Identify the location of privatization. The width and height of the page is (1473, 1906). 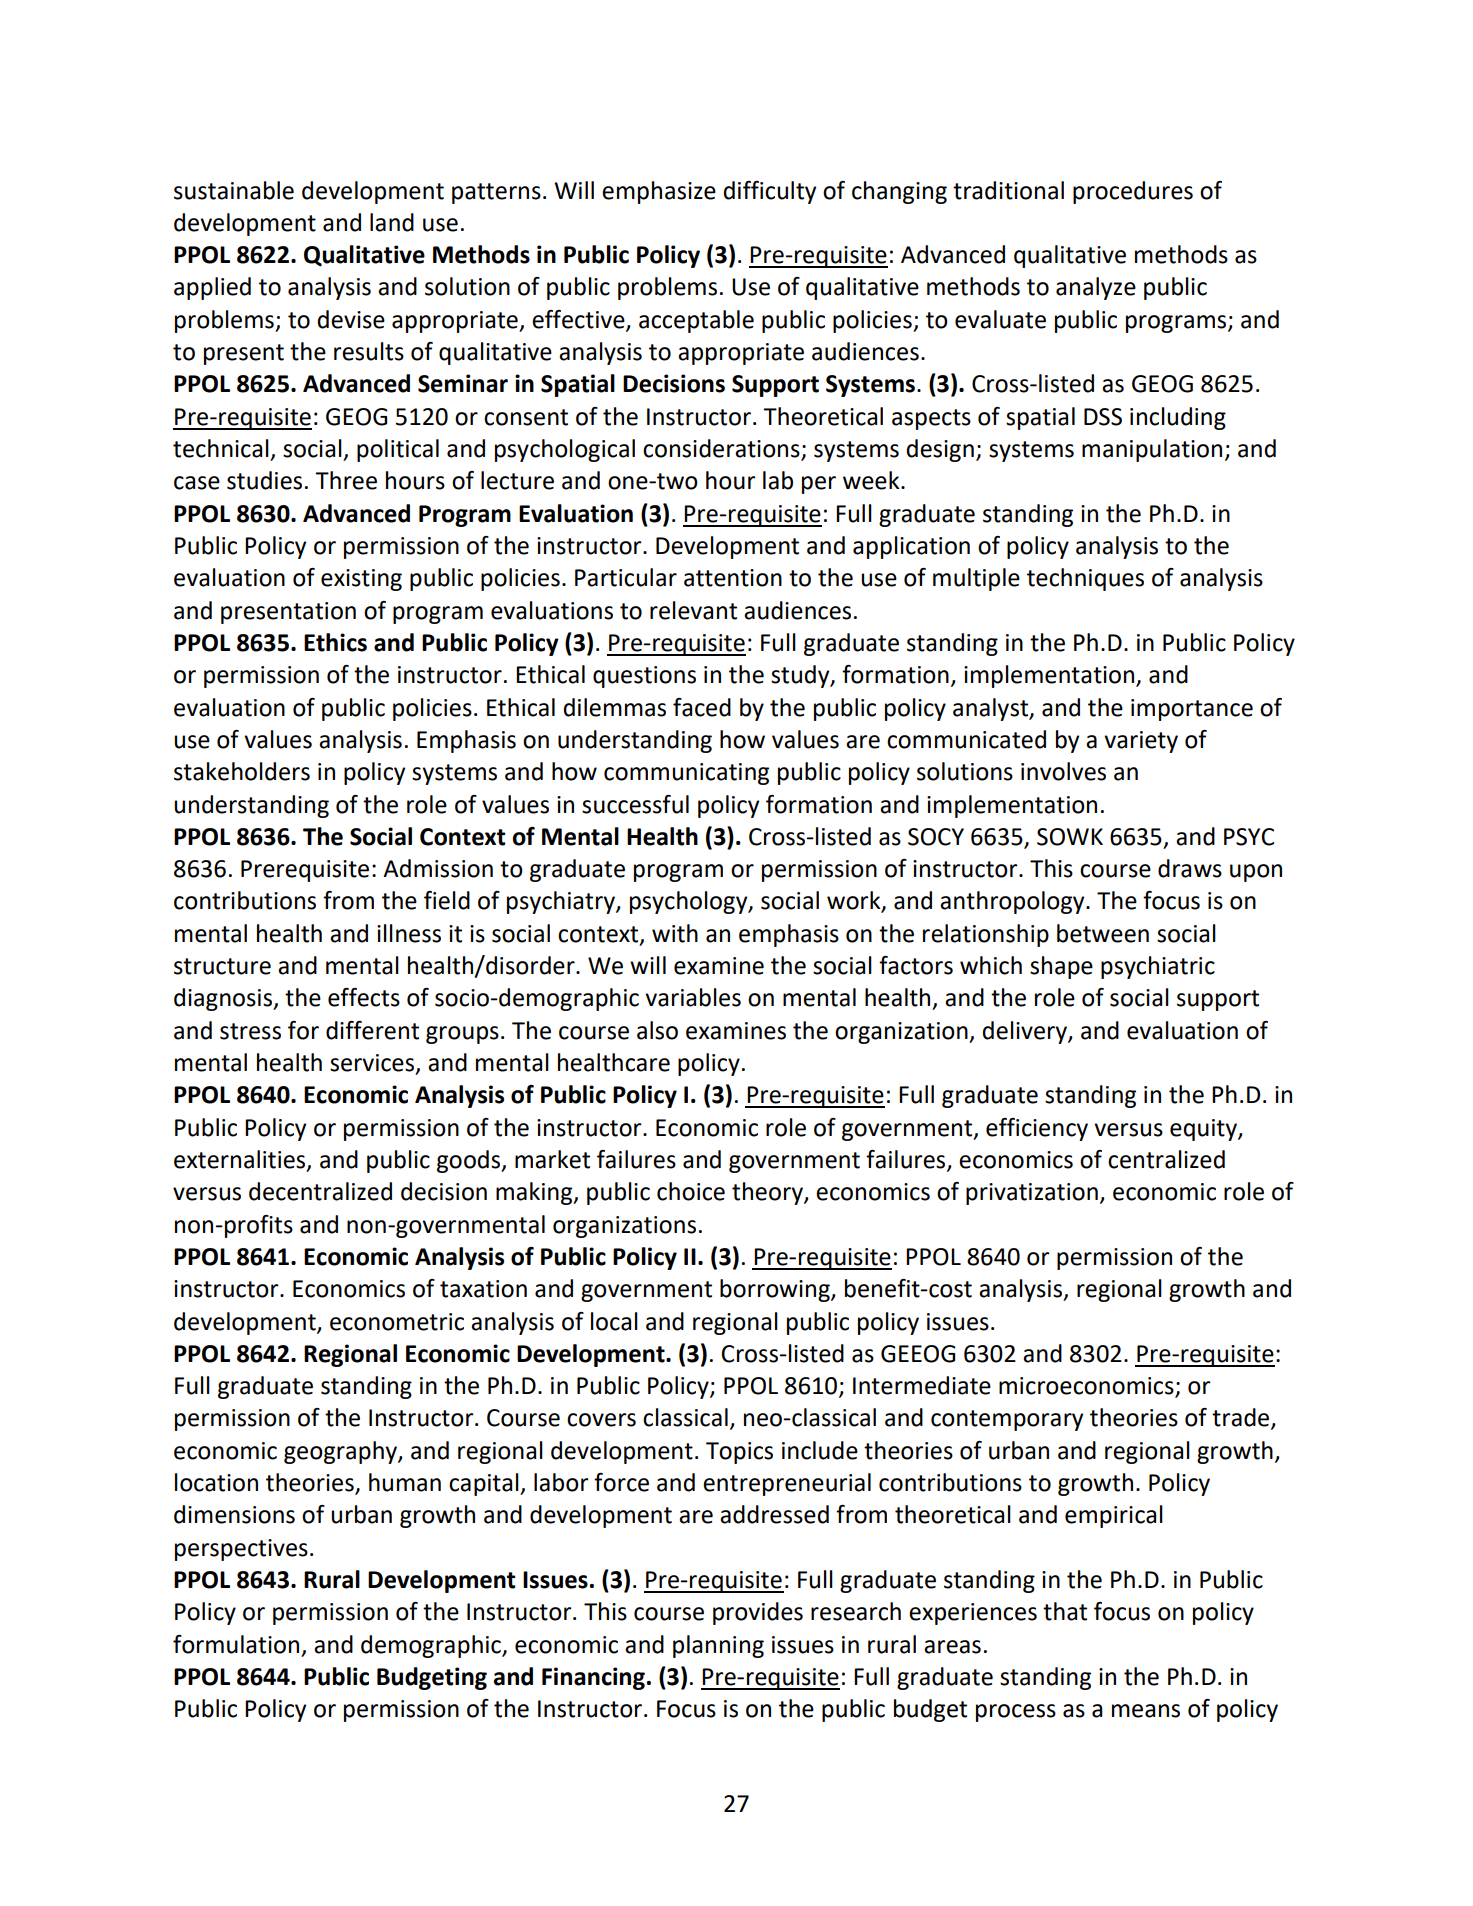
(1032, 1194).
